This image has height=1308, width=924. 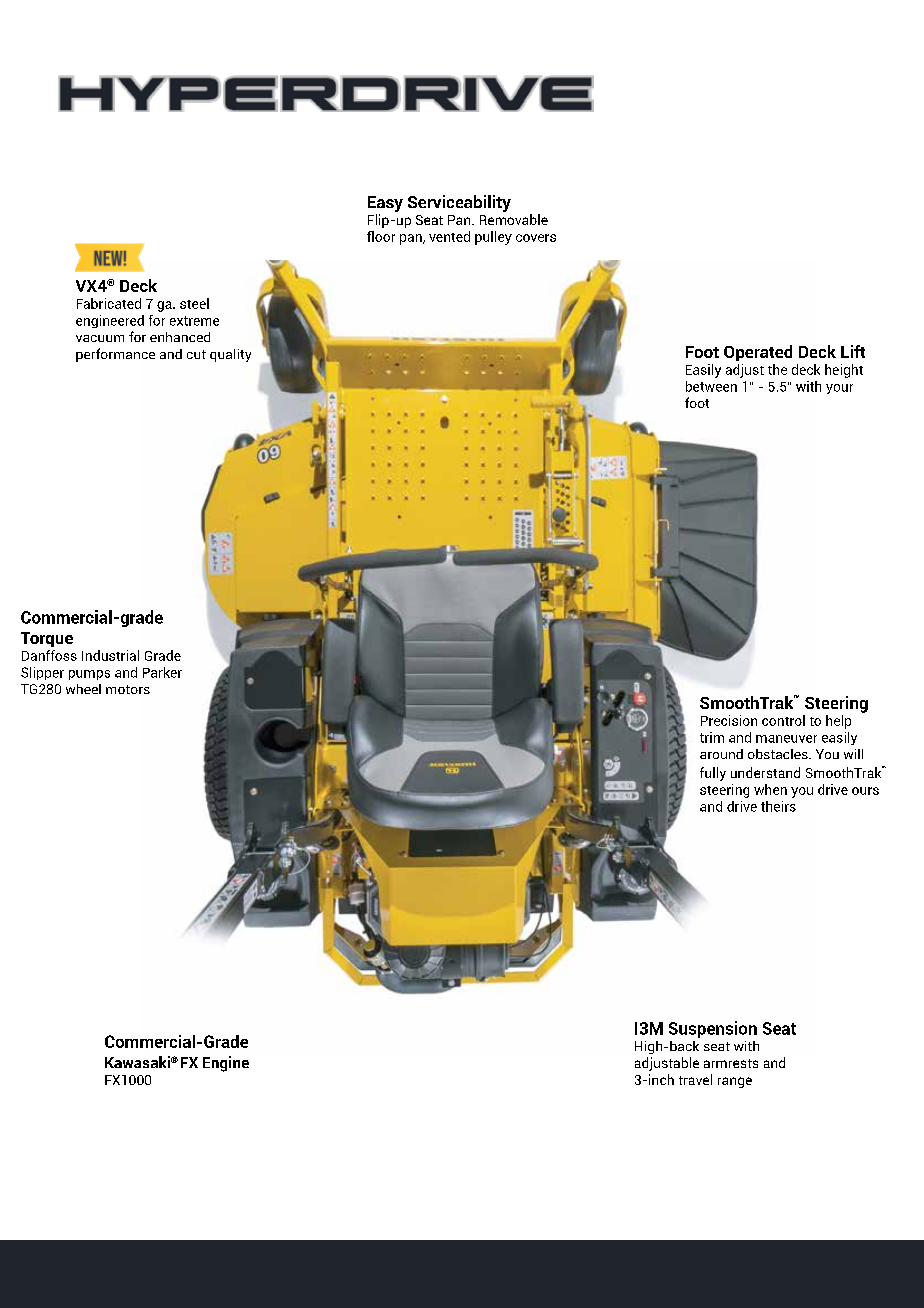 What do you see at coordinates (449, 236) in the image?
I see `vented` at bounding box center [449, 236].
